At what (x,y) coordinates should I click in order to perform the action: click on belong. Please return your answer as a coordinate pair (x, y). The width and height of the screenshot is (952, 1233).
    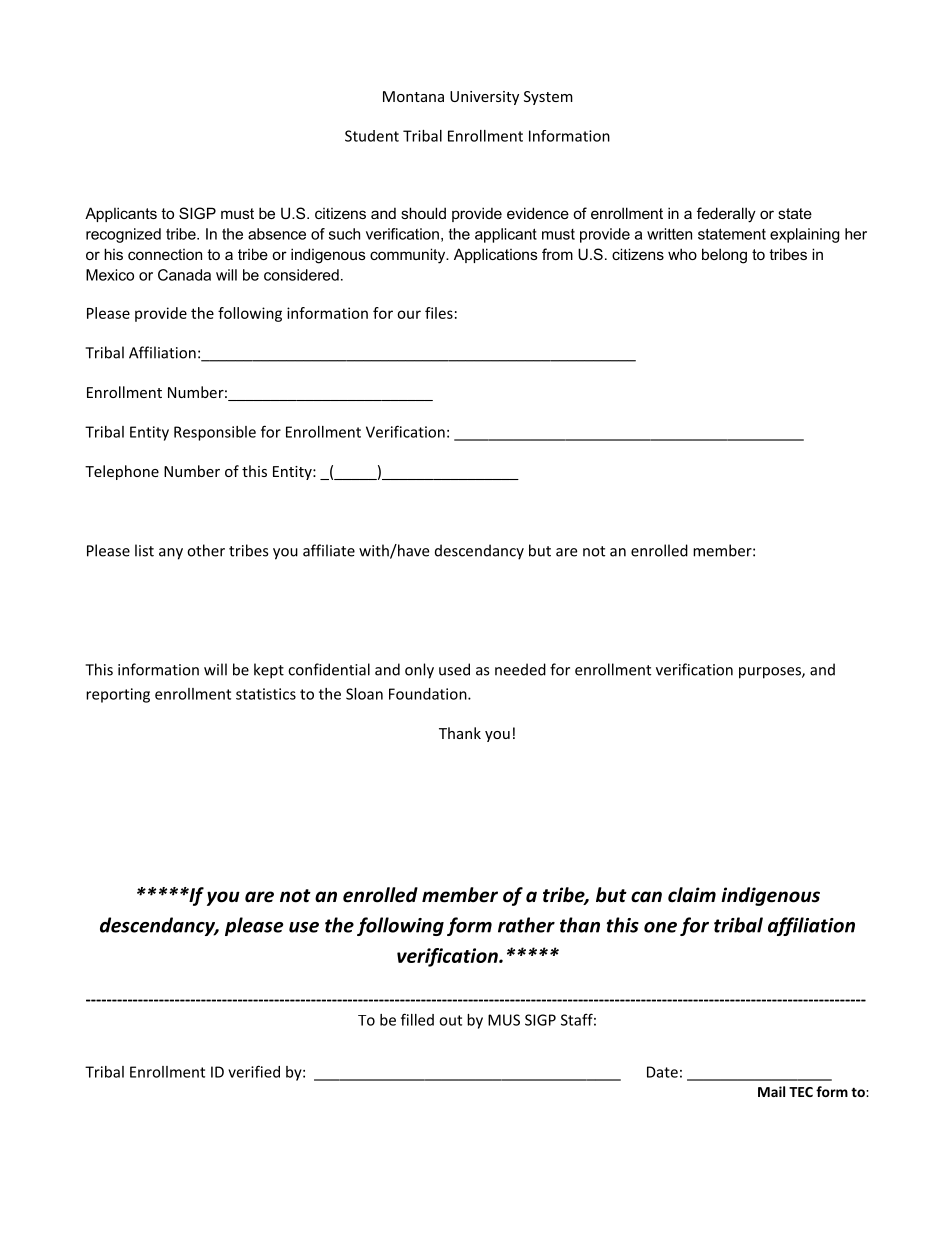
    Looking at the image, I should click on (724, 256).
